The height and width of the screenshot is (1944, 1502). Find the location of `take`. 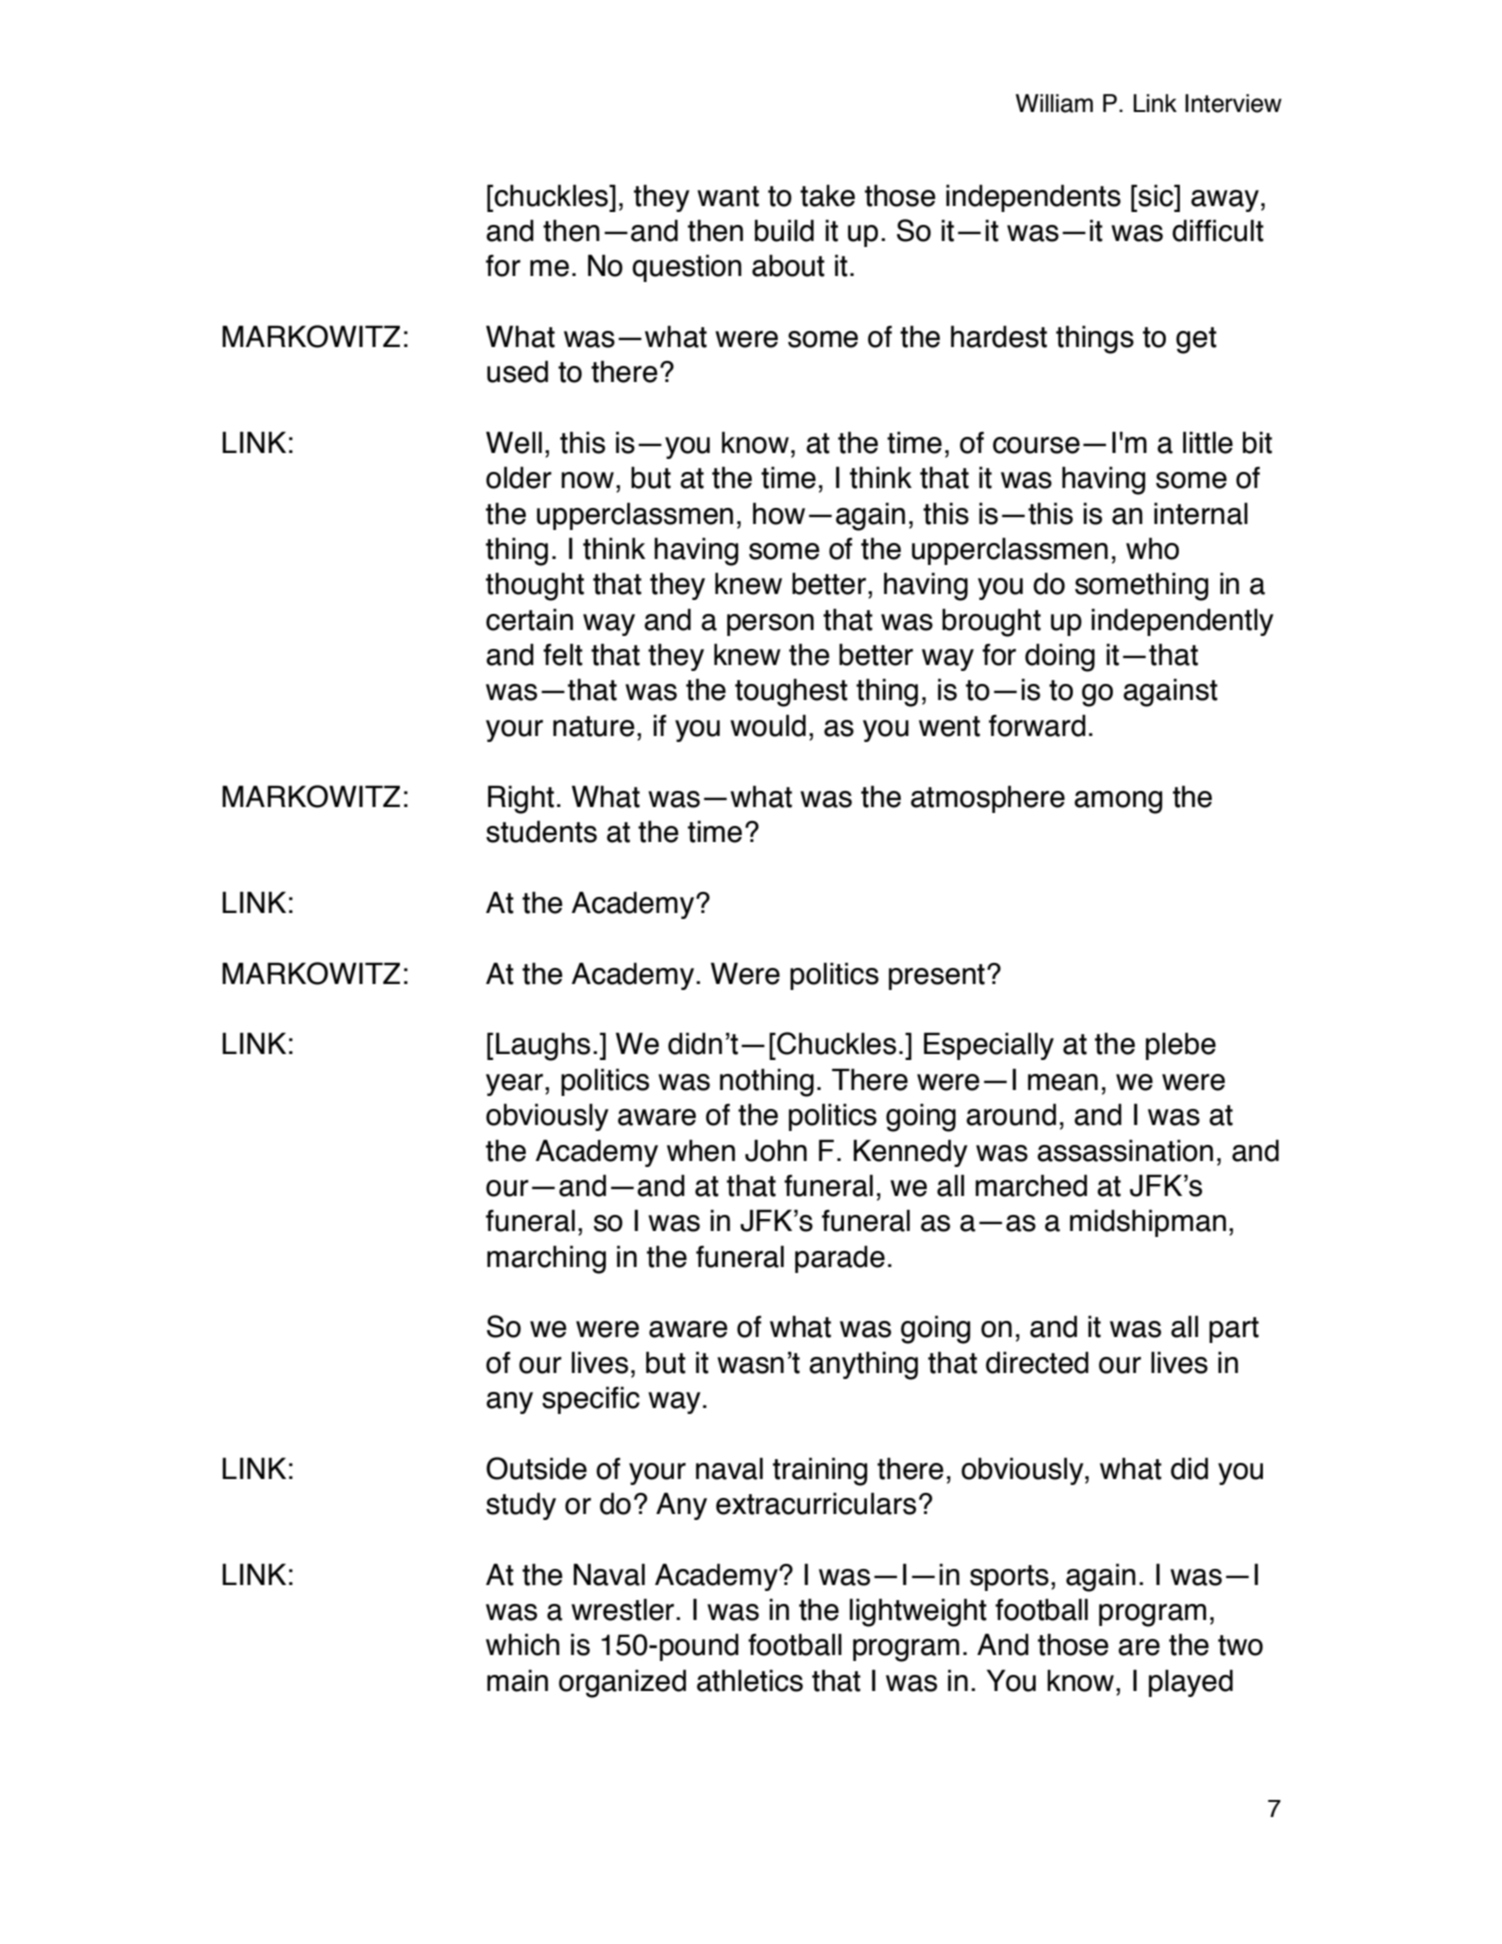

take is located at coordinates (827, 195).
